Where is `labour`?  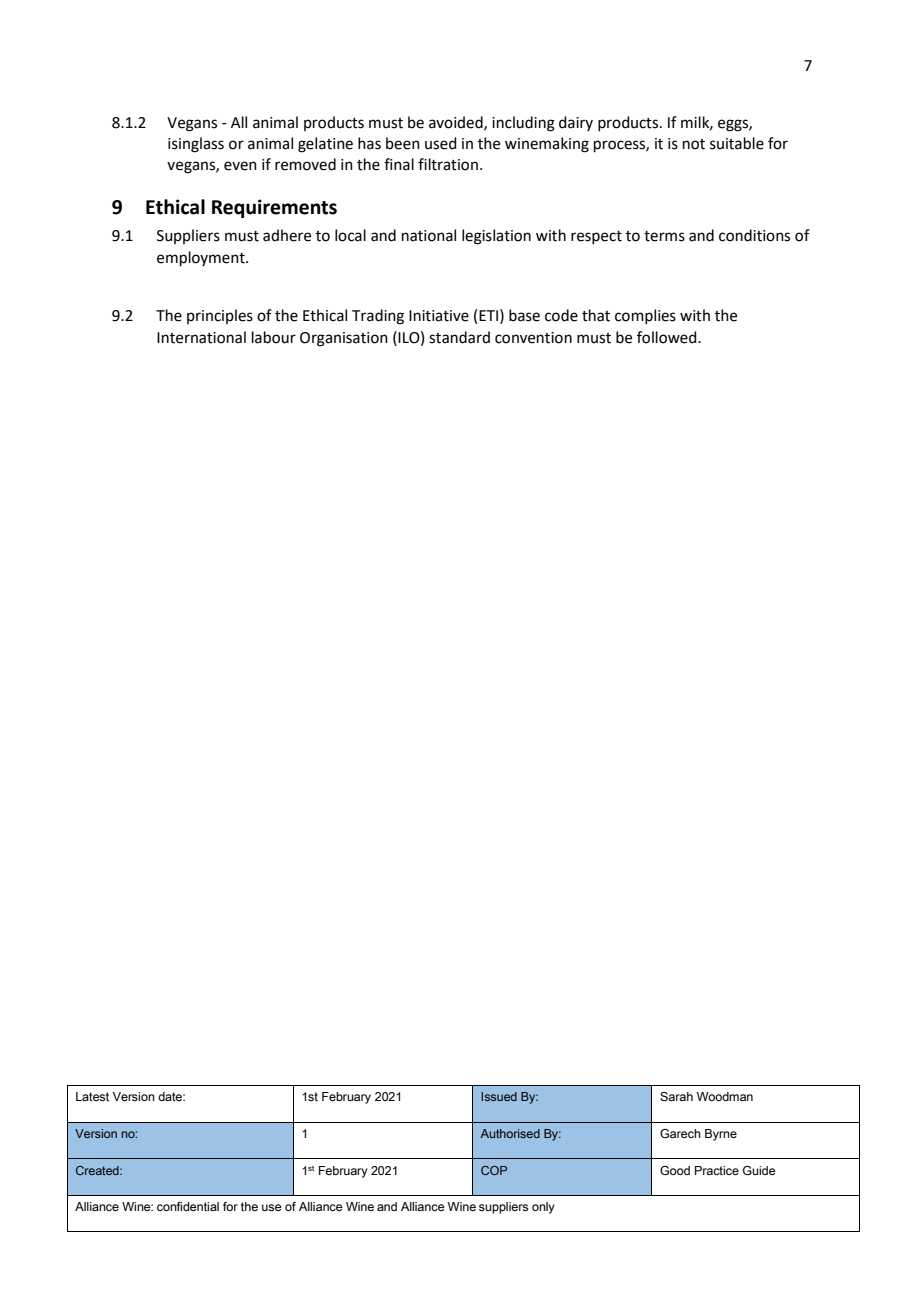
labour is located at coordinates (274, 337).
